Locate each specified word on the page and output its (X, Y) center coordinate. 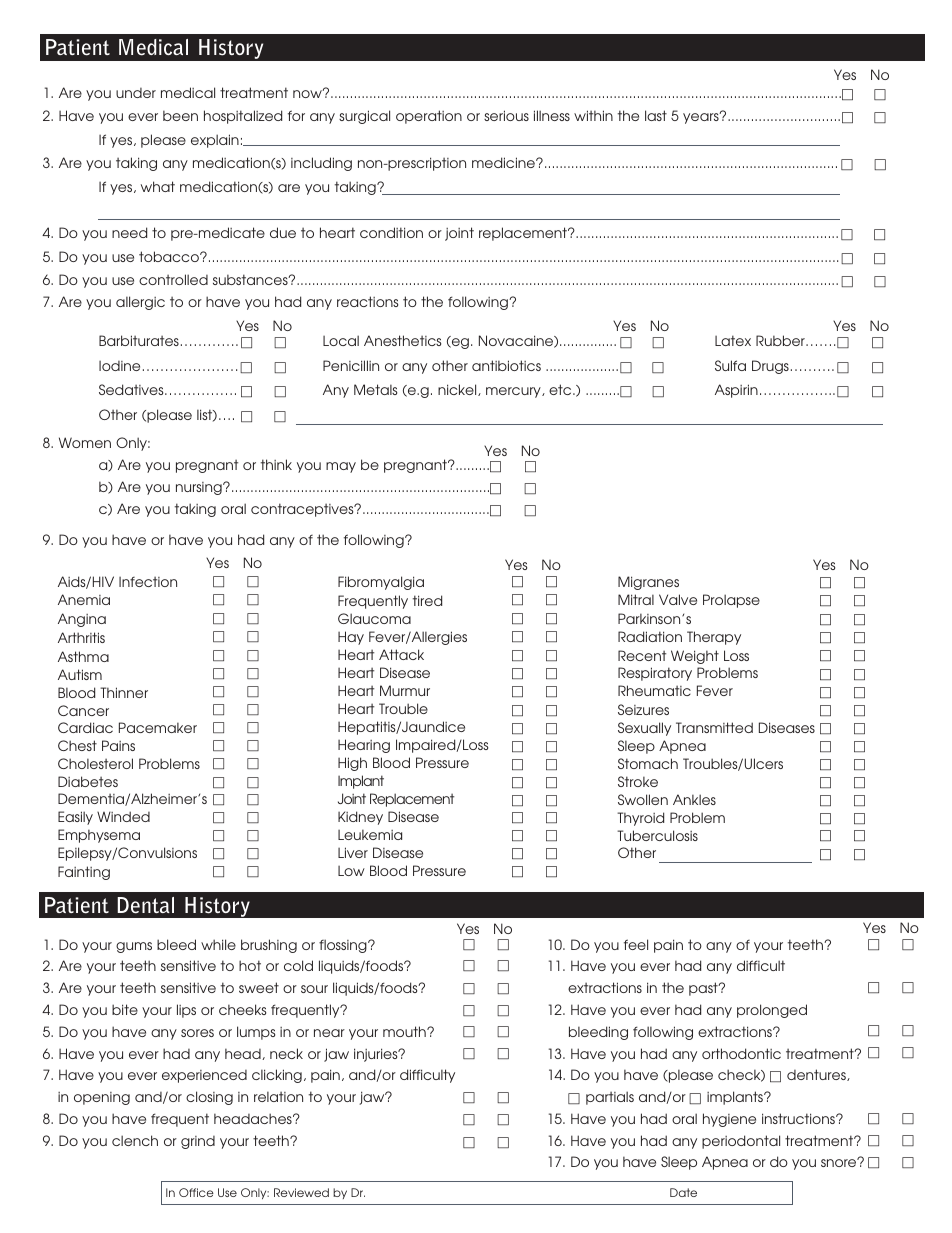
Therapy (714, 638)
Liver (353, 852)
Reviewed (301, 1192)
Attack (401, 654)
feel (636, 944)
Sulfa (730, 365)
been (180, 115)
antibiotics (506, 365)
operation (429, 117)
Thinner (124, 692)
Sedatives (132, 389)
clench (135, 1140)
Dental (145, 905)
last (656, 115)
